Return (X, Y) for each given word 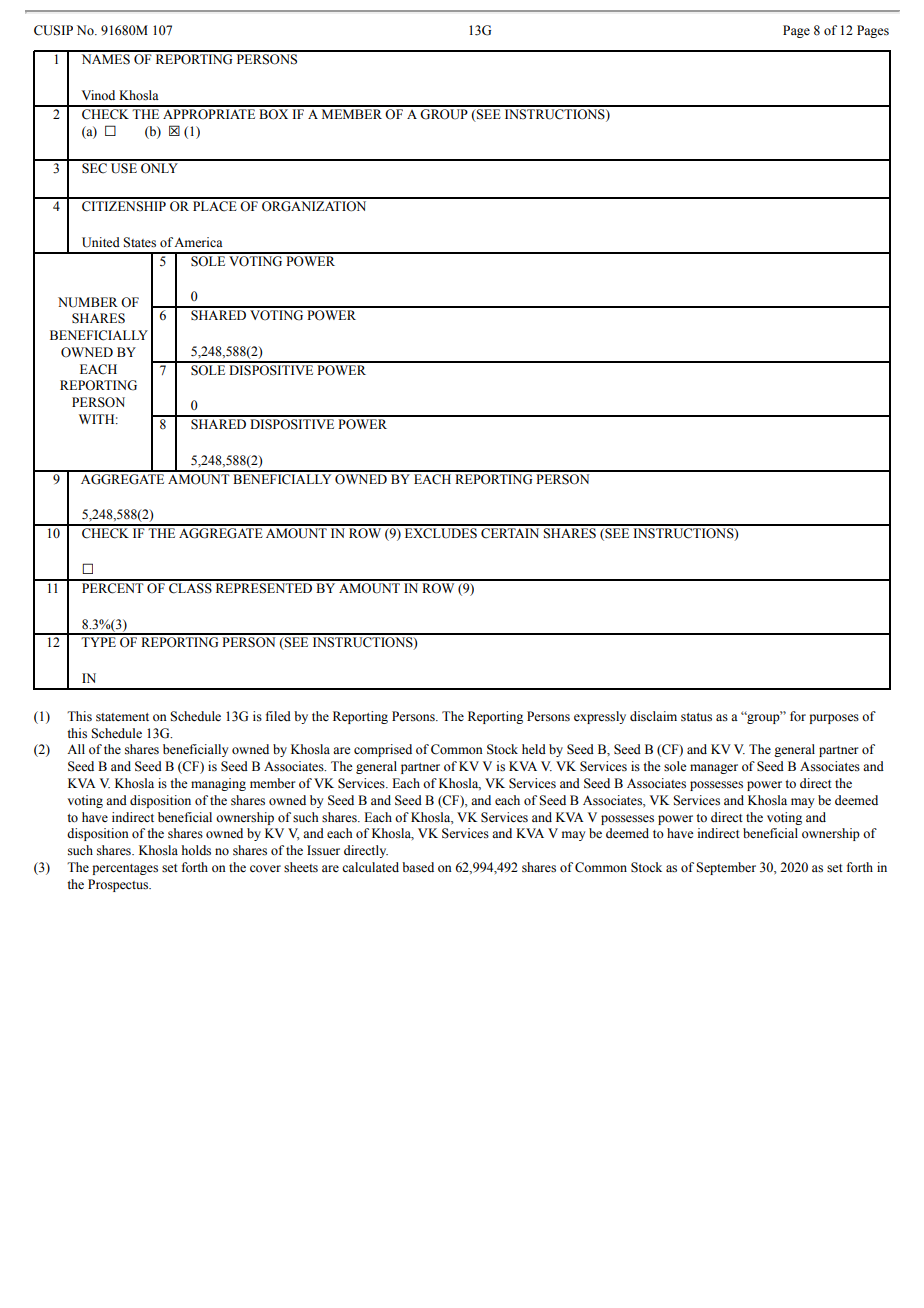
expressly (600, 717)
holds (196, 850)
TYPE (98, 642)
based (418, 867)
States (139, 242)
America (198, 242)
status (696, 717)
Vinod (98, 95)
